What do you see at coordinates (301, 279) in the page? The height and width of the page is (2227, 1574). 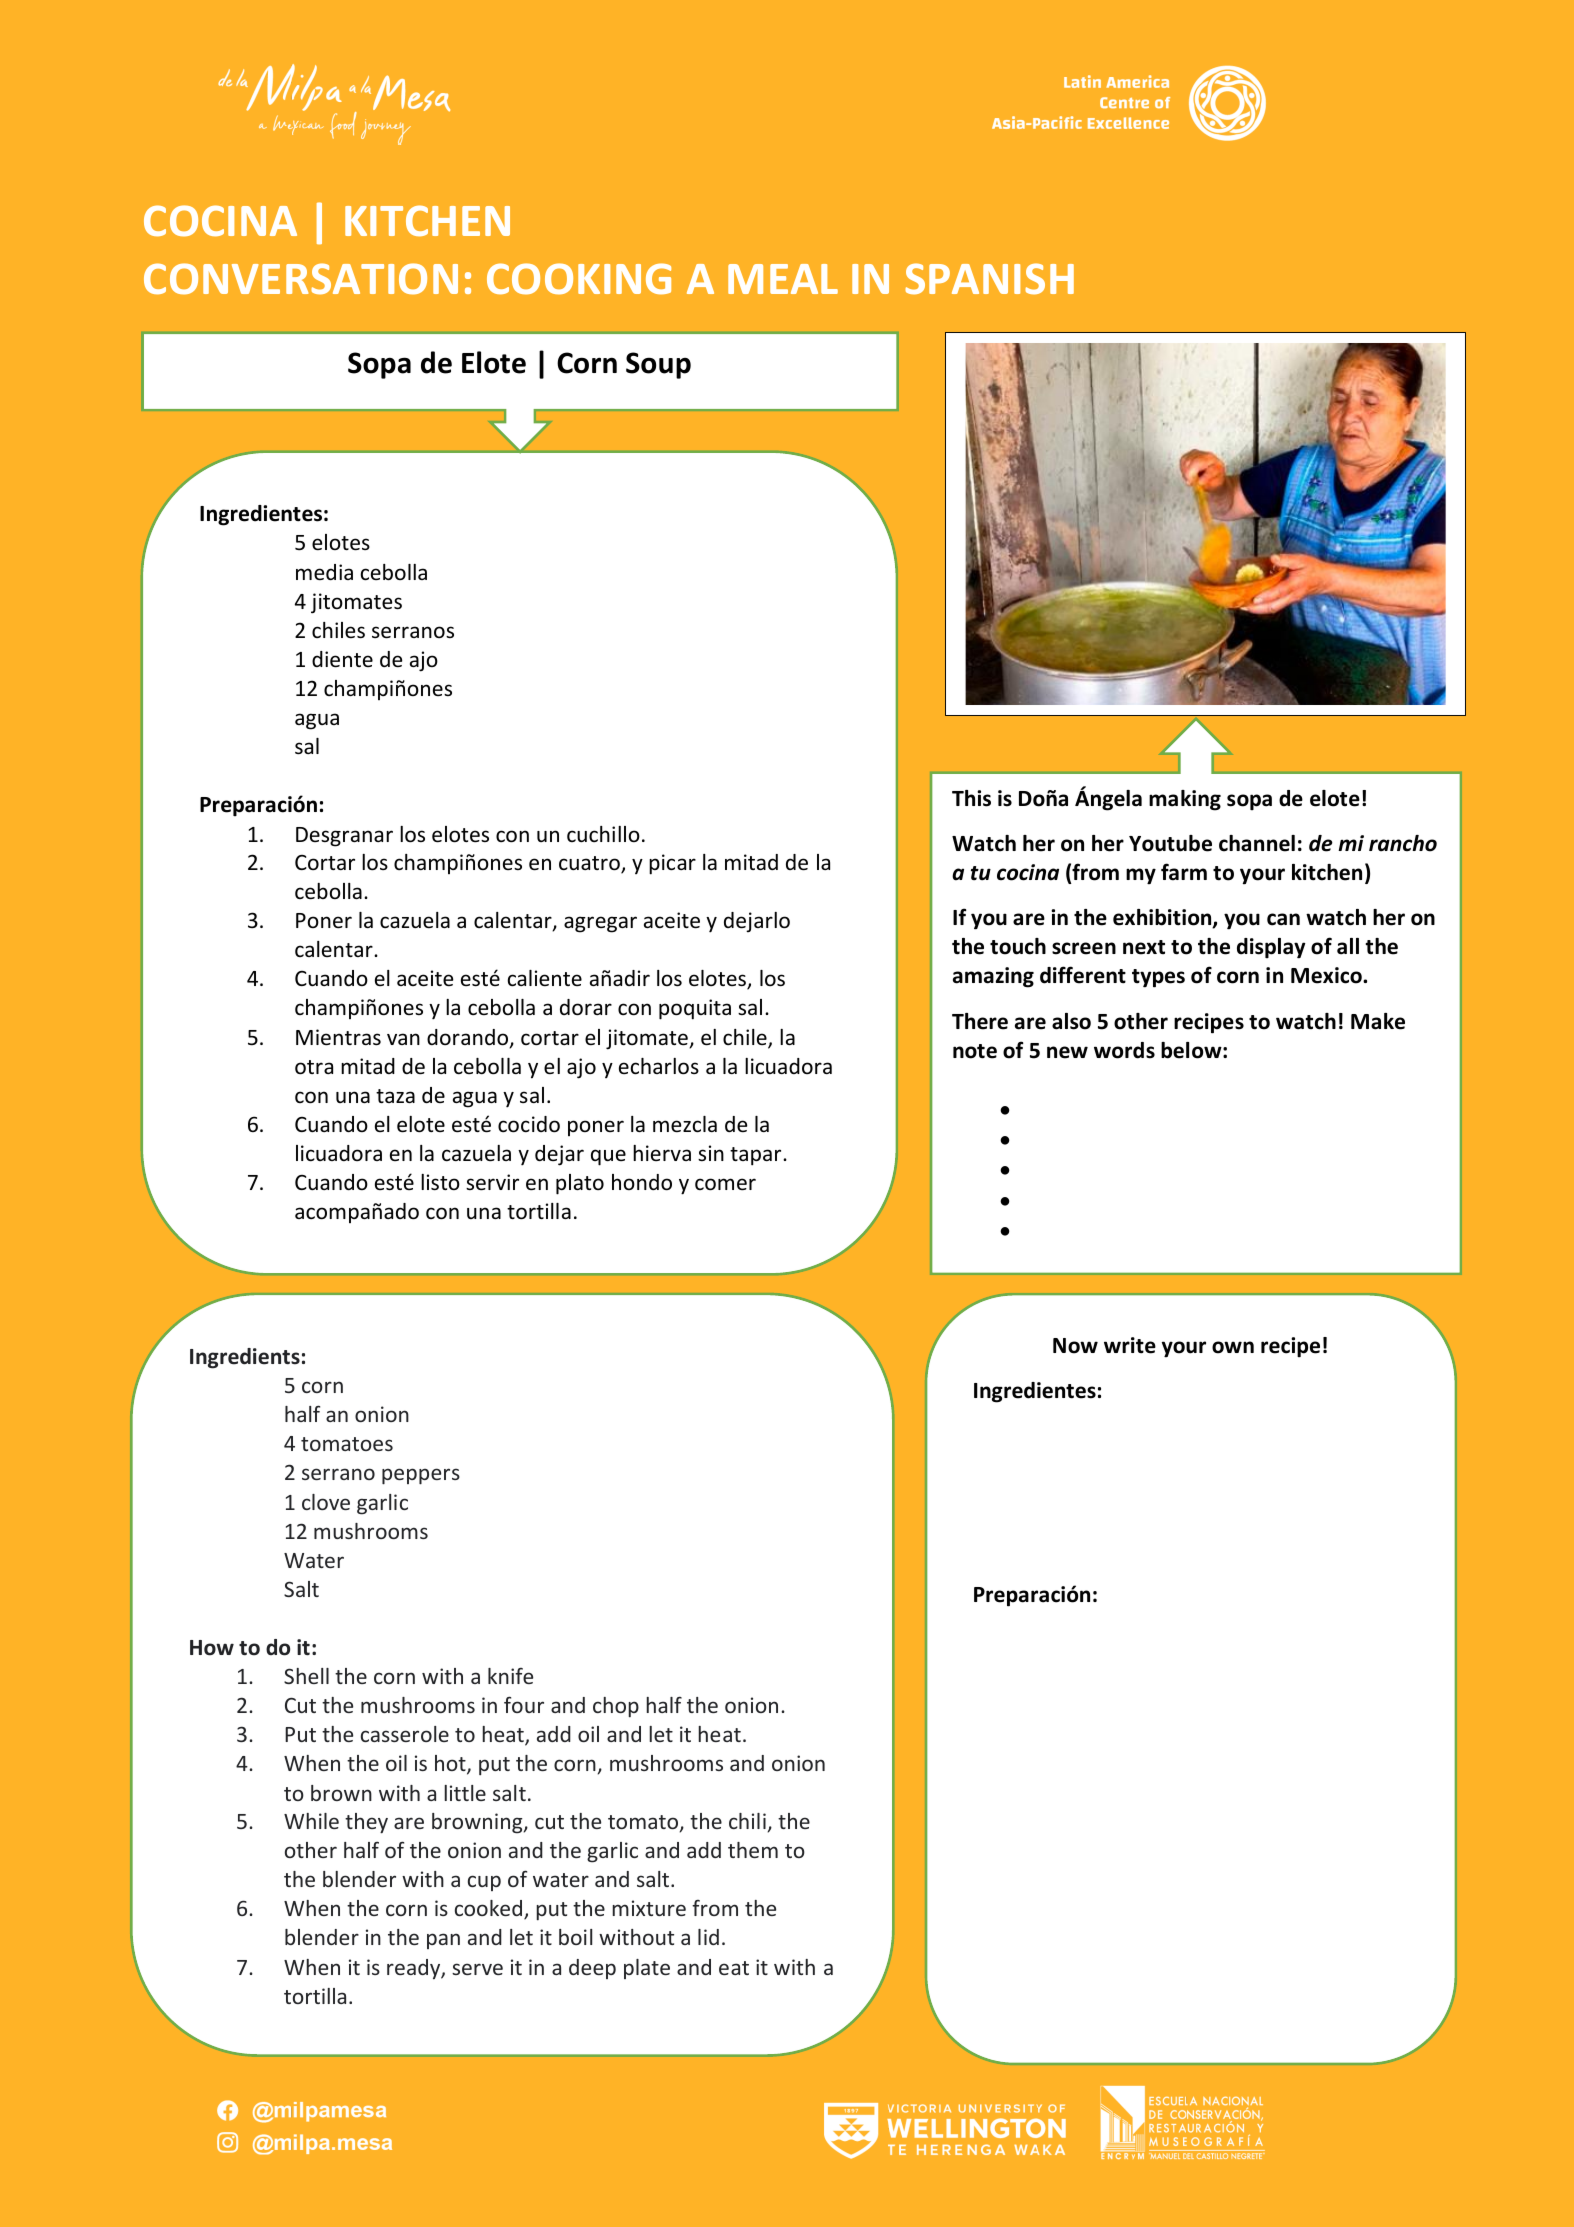 I see `CONVERSATION` at bounding box center [301, 279].
